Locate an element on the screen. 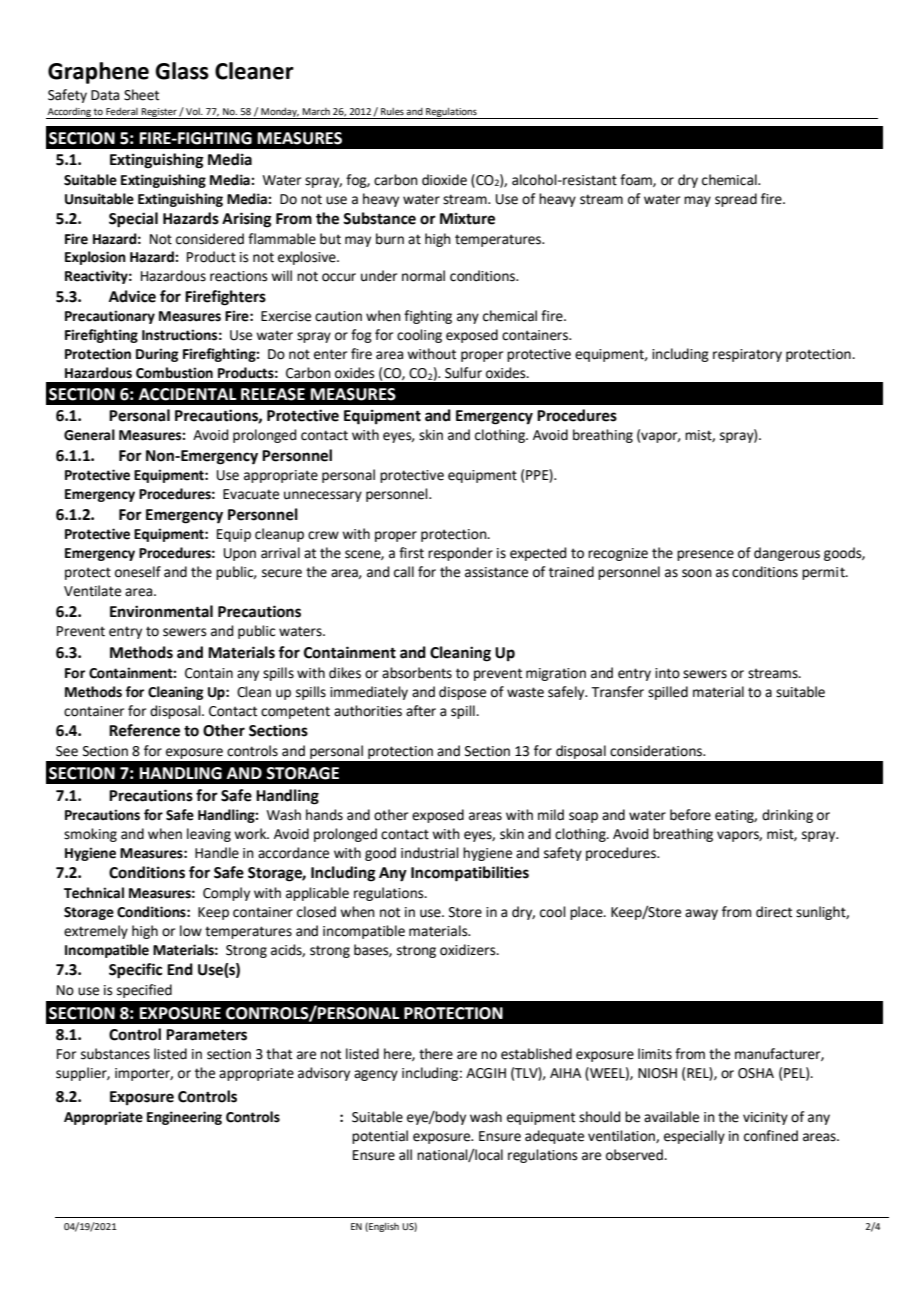 This screenshot has width=924, height=1308. soon is located at coordinates (697, 573).
